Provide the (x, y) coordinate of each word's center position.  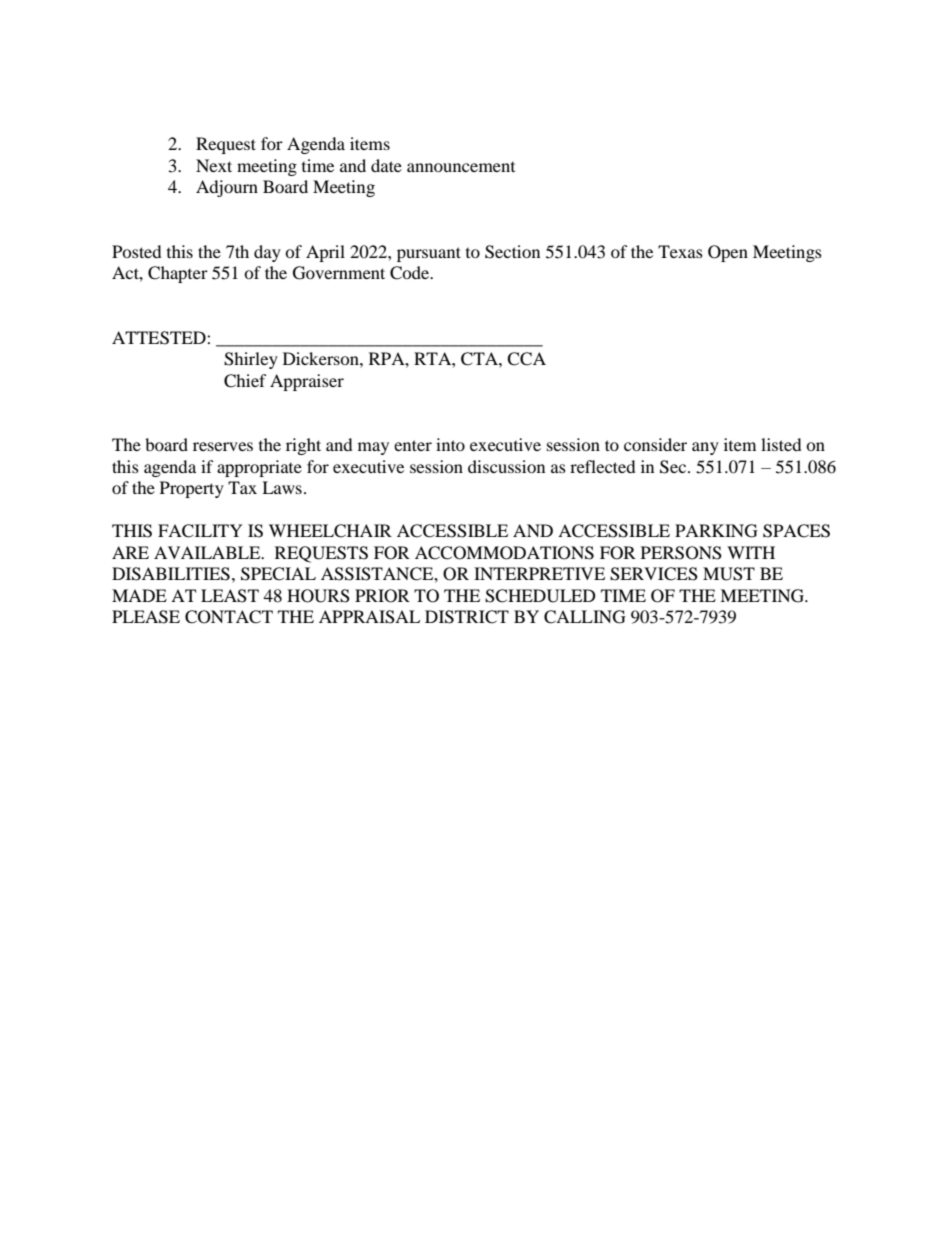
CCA (526, 359)
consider (655, 444)
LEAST (230, 596)
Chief (245, 381)
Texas (680, 251)
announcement (461, 167)
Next (214, 165)
